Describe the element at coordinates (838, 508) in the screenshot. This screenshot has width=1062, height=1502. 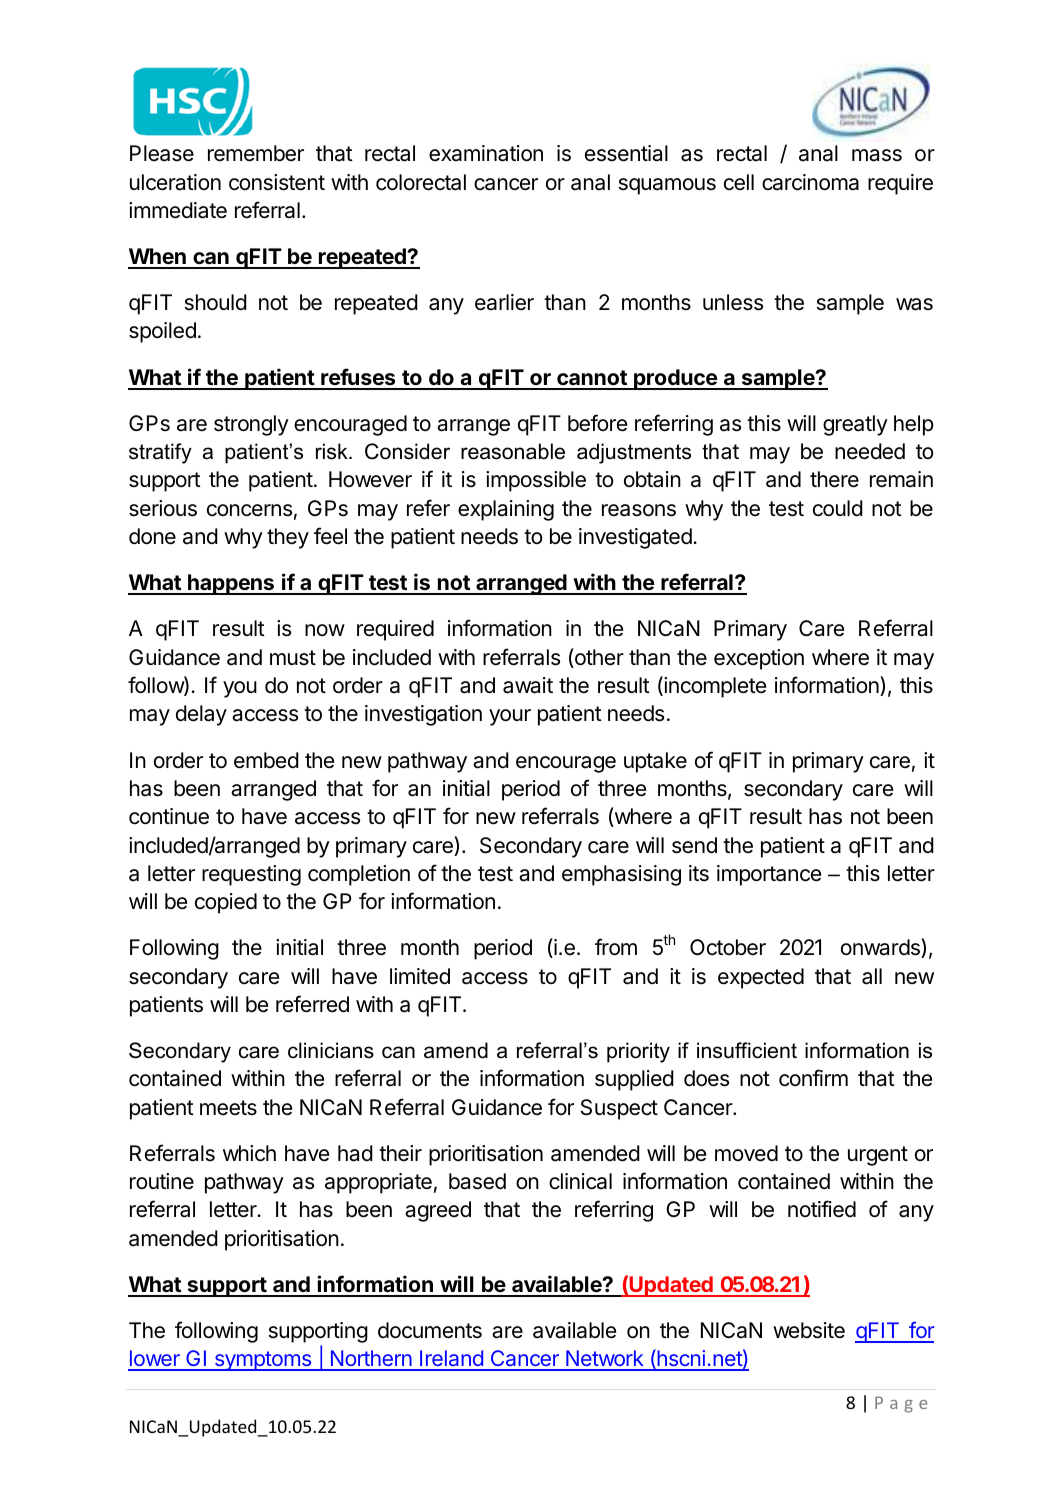
I see `could` at that location.
